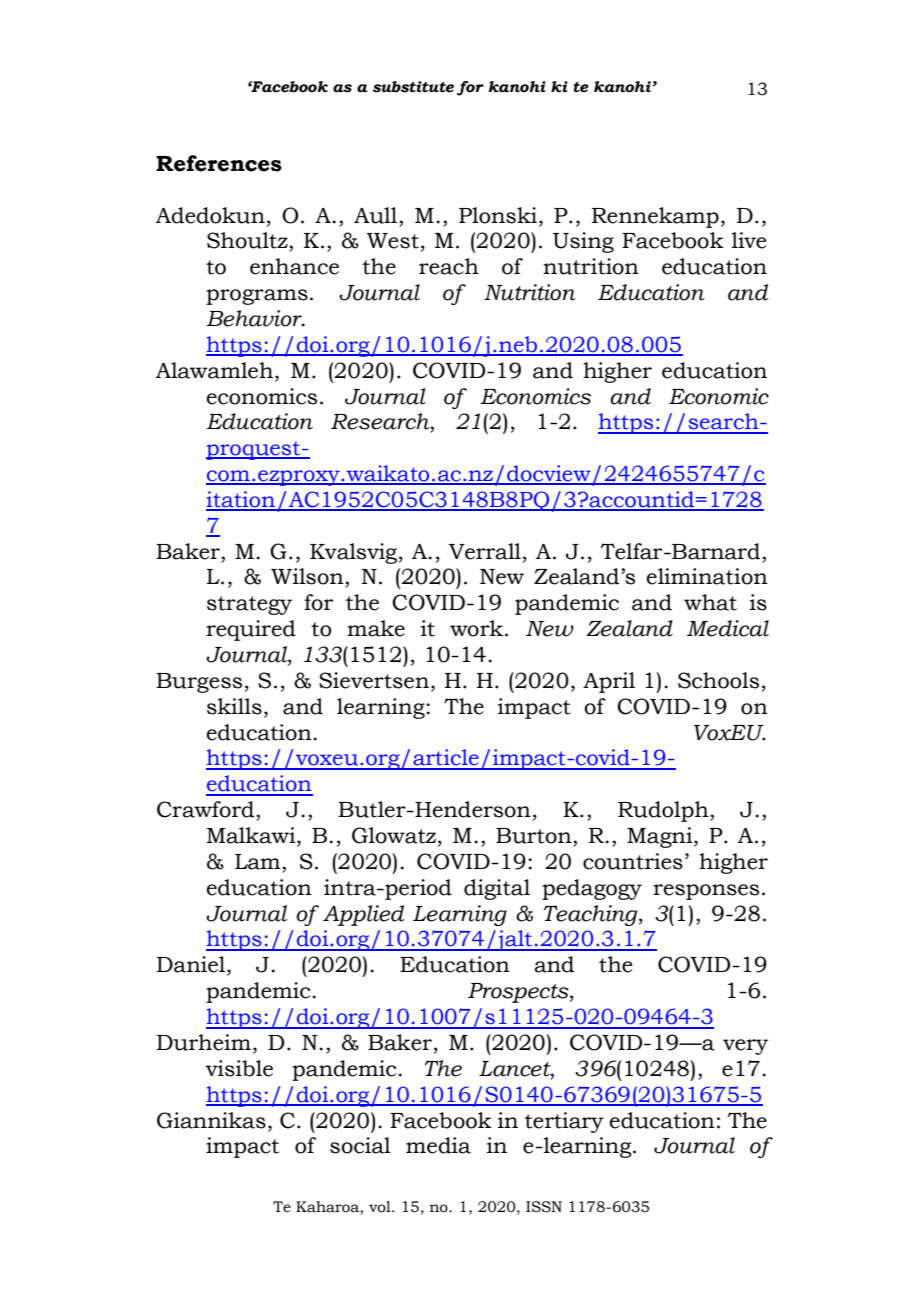  What do you see at coordinates (564, 1122) in the screenshot?
I see `tertiary` at bounding box center [564, 1122].
